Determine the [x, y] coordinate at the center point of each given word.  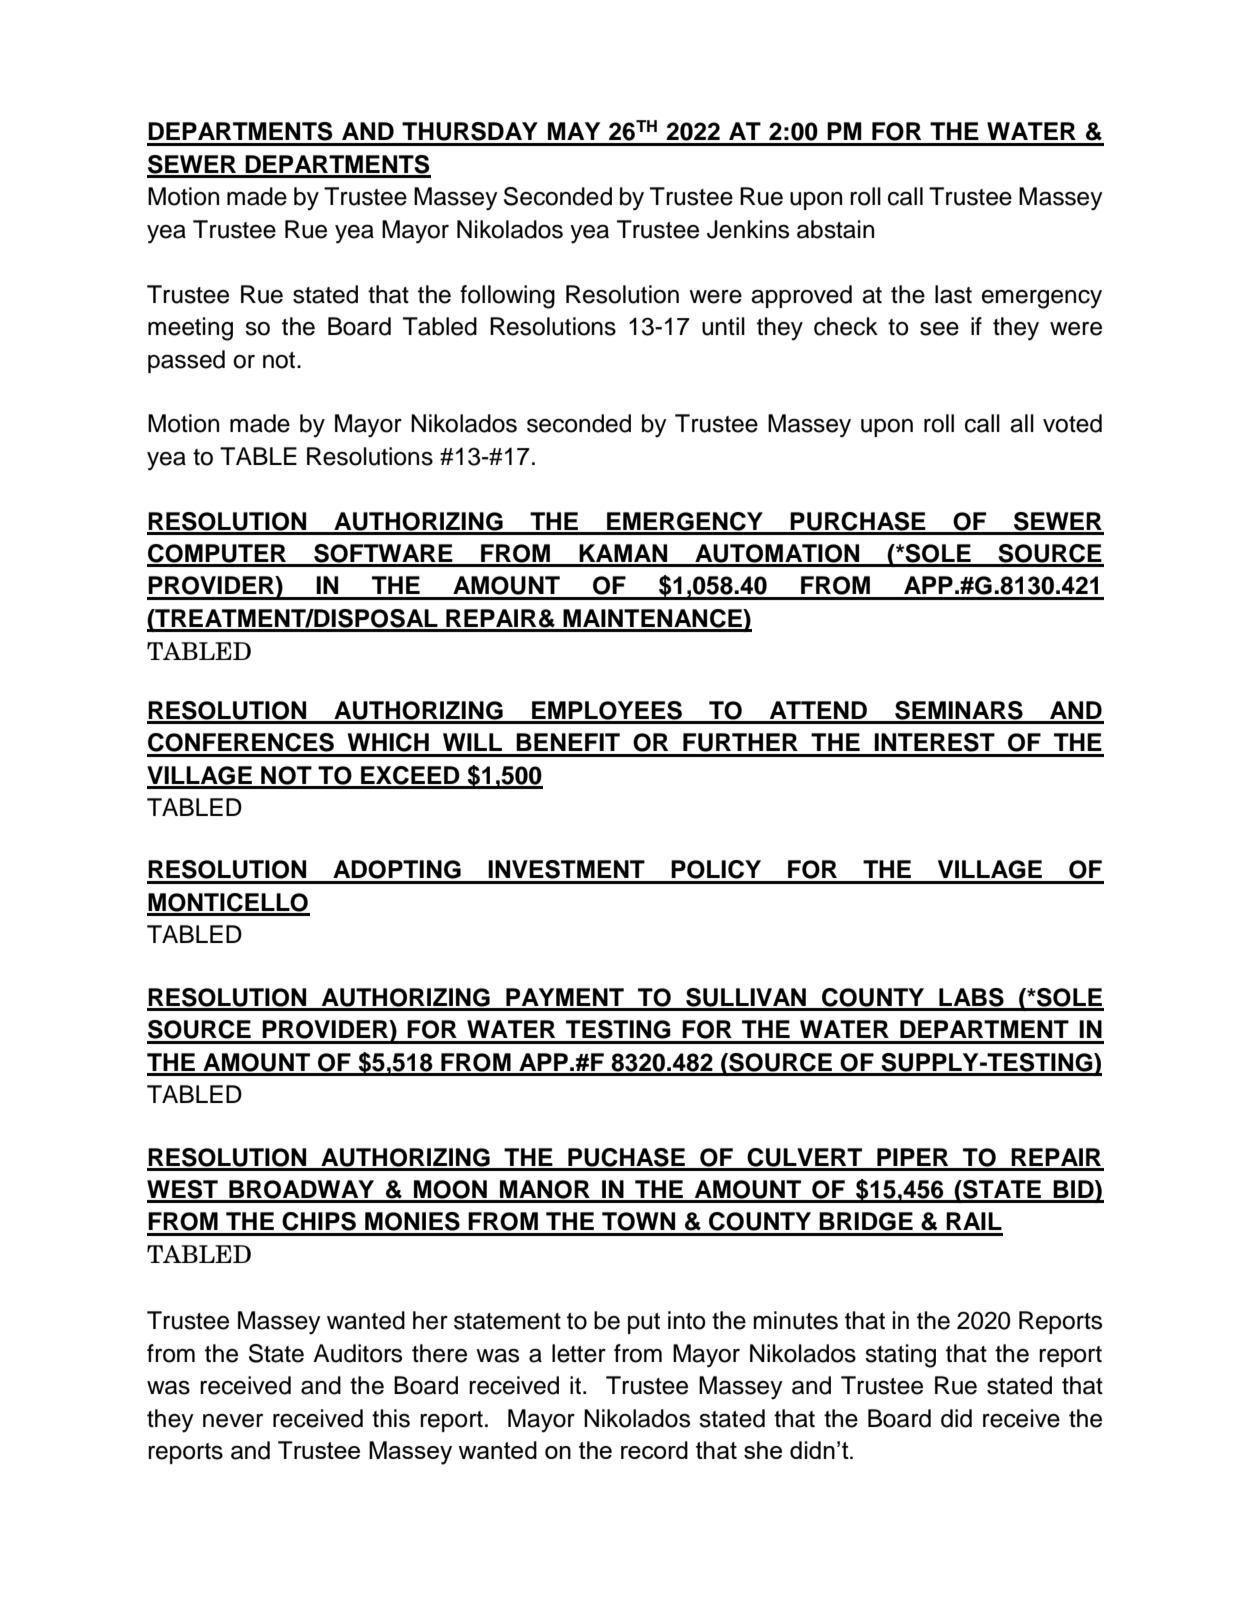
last [953, 294]
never [233, 1421]
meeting [190, 329]
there [439, 1353]
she [763, 1450]
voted [1072, 423]
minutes [795, 1320]
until [723, 326]
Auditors [357, 1353]
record [654, 1450]
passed [186, 361]
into [687, 1320]
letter [579, 1353]
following [507, 297]
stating [900, 1356]
